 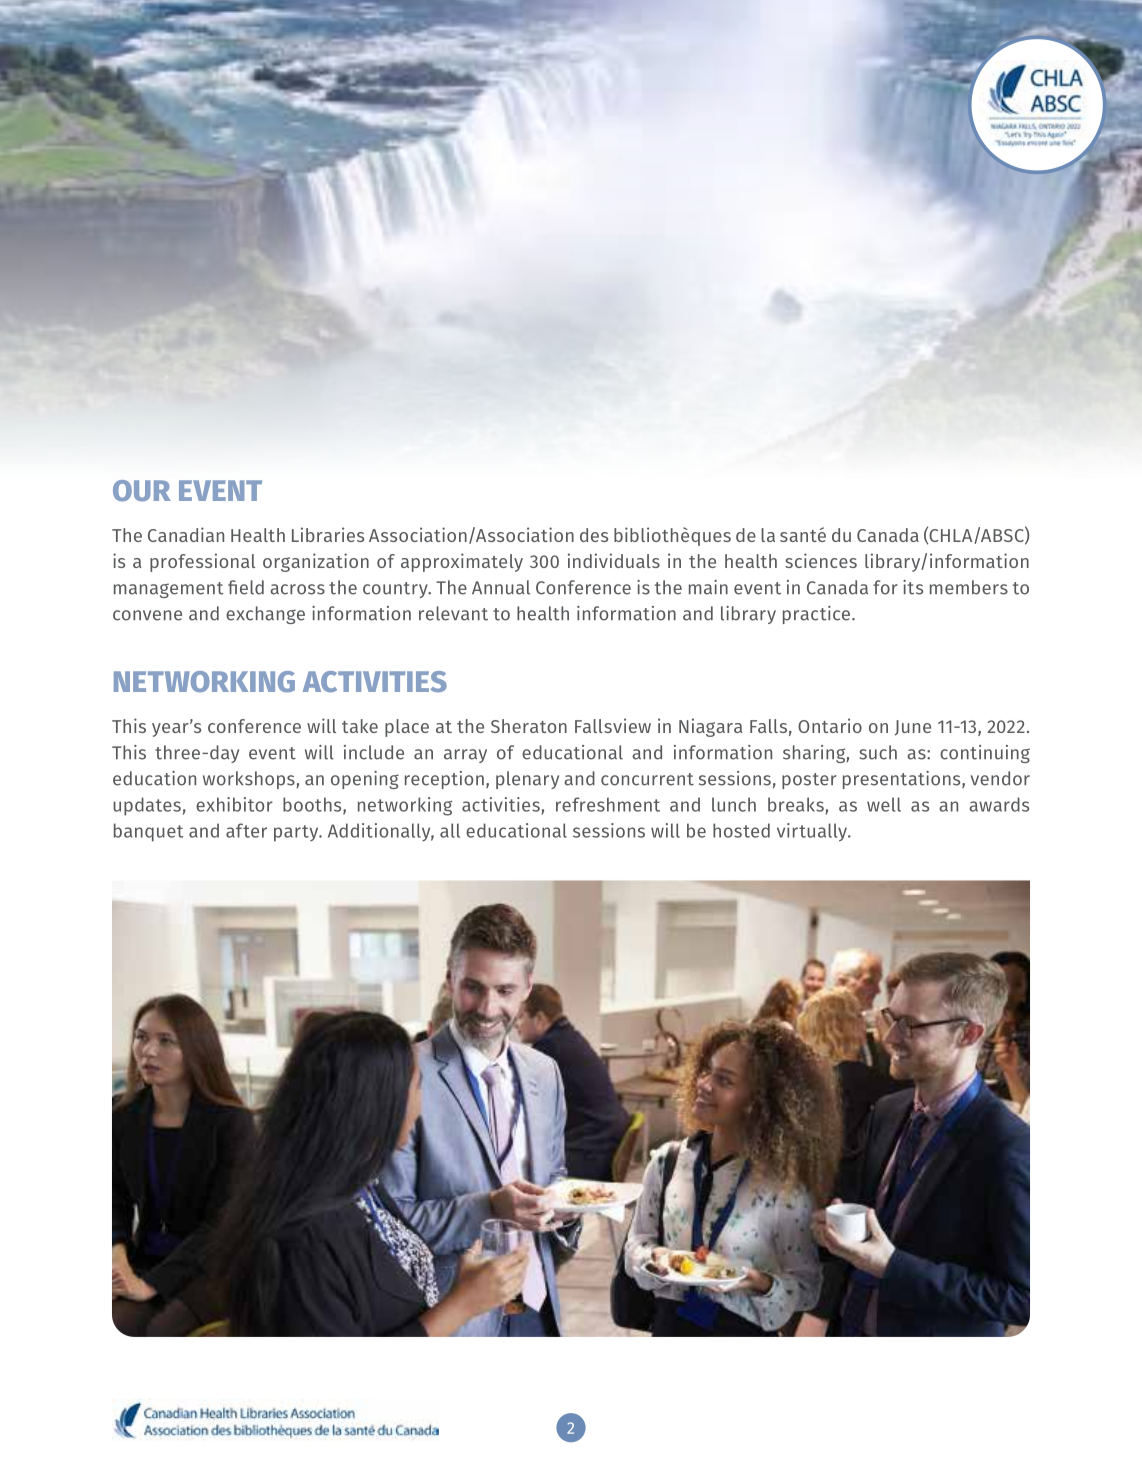 What do you see at coordinates (594, 535) in the page?
I see `des` at bounding box center [594, 535].
